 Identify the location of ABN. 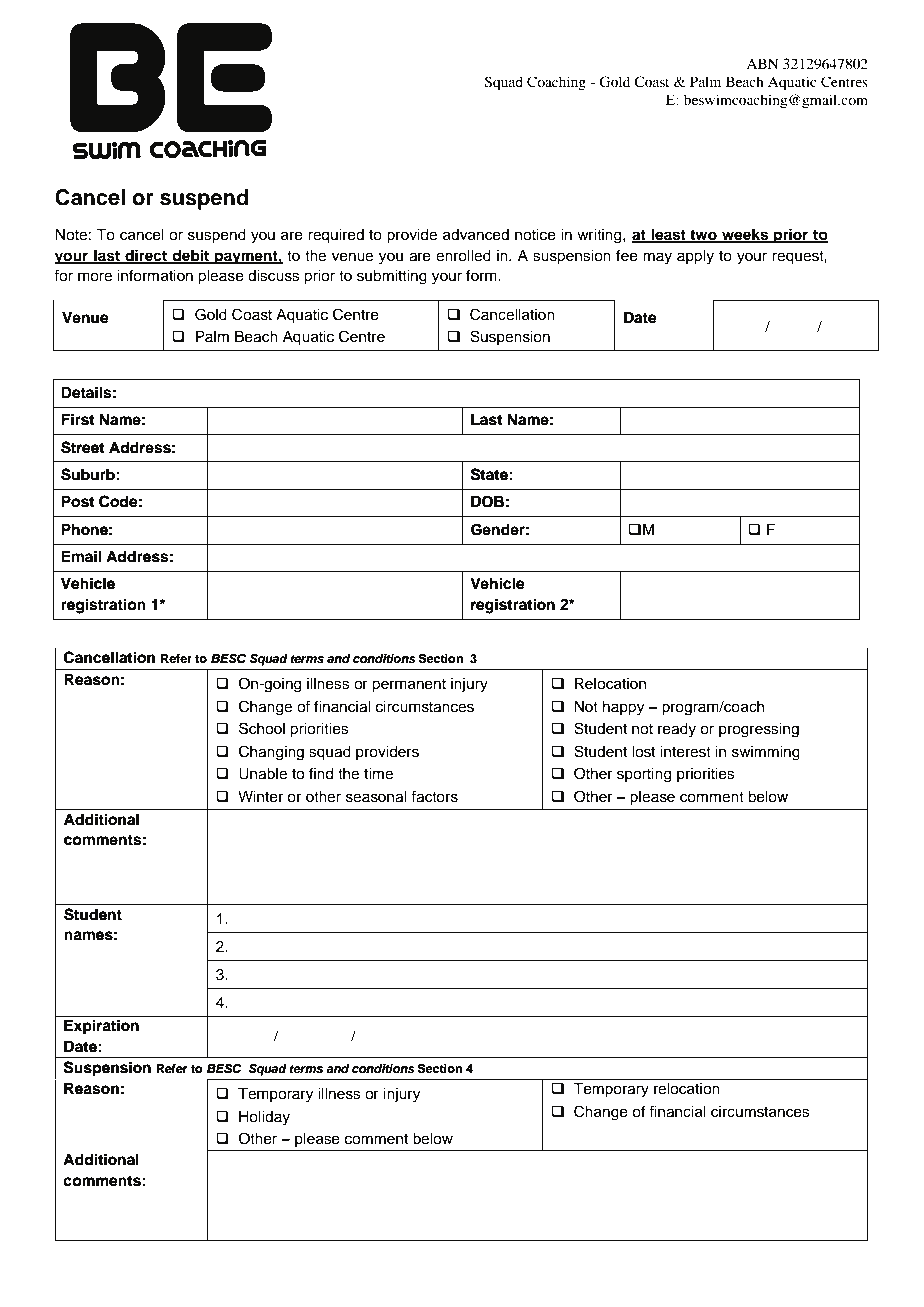
(762, 63).
